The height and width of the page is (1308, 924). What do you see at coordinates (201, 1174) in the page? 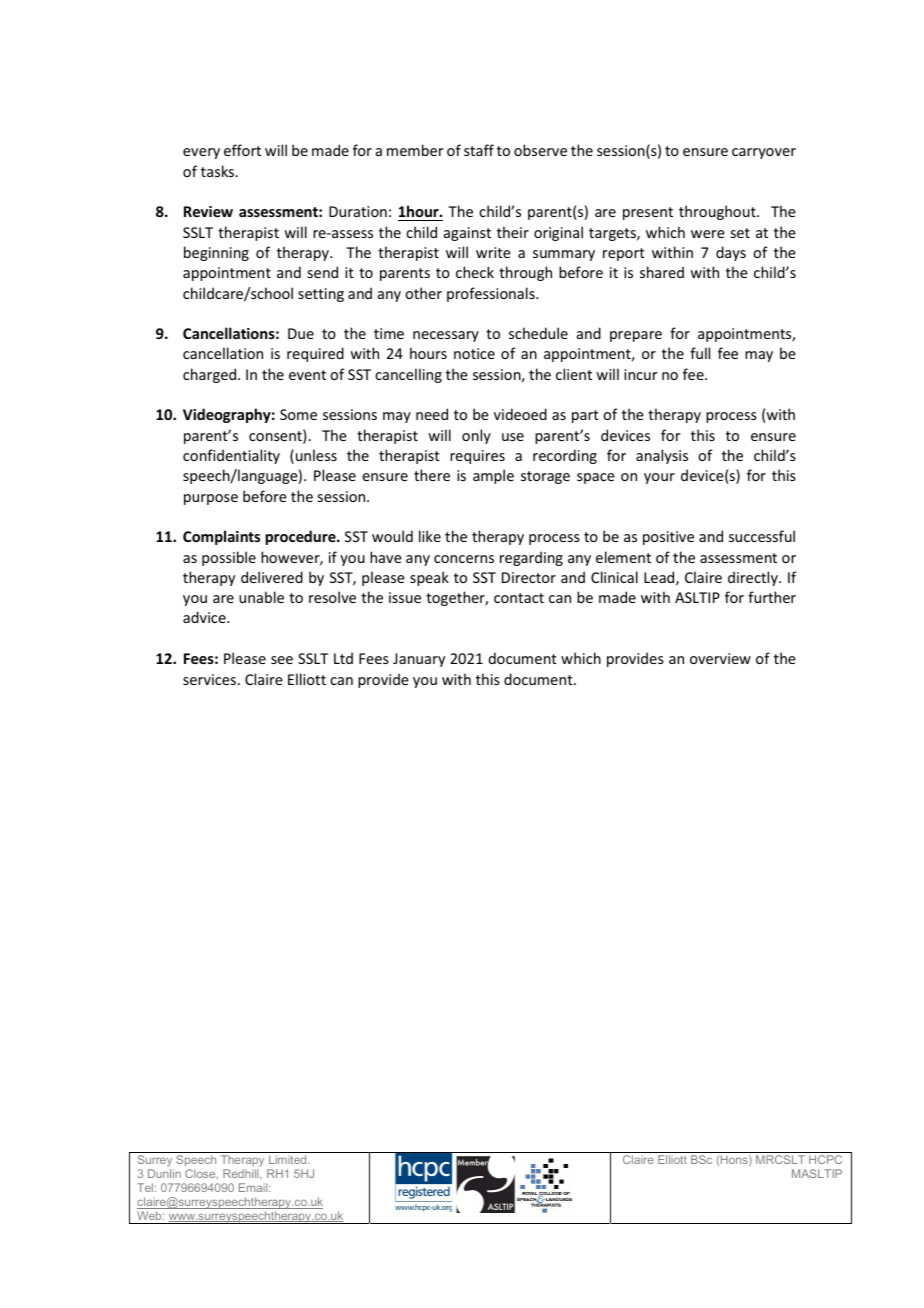
I see `Close` at bounding box center [201, 1174].
